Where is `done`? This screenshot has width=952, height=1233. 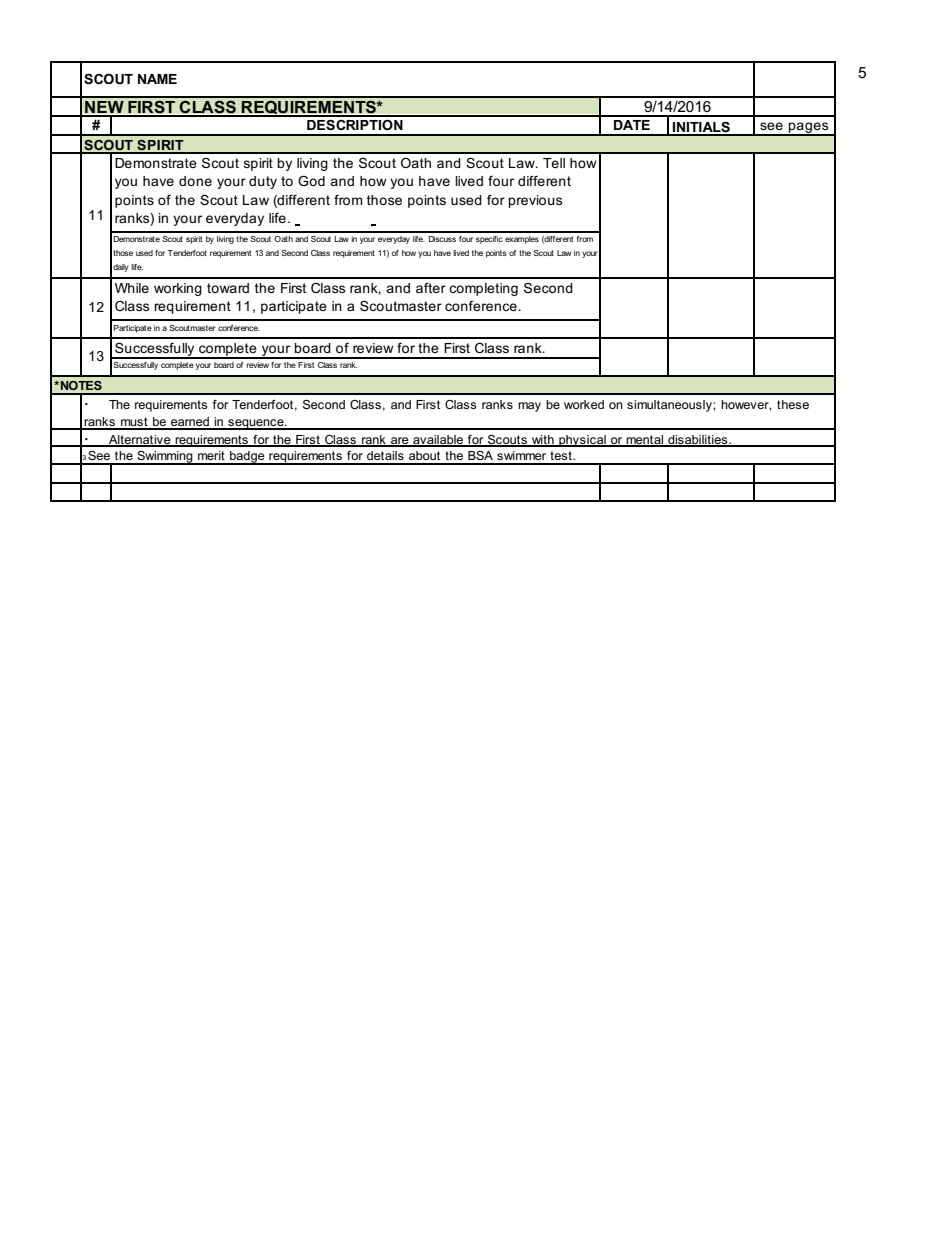 done is located at coordinates (195, 181).
